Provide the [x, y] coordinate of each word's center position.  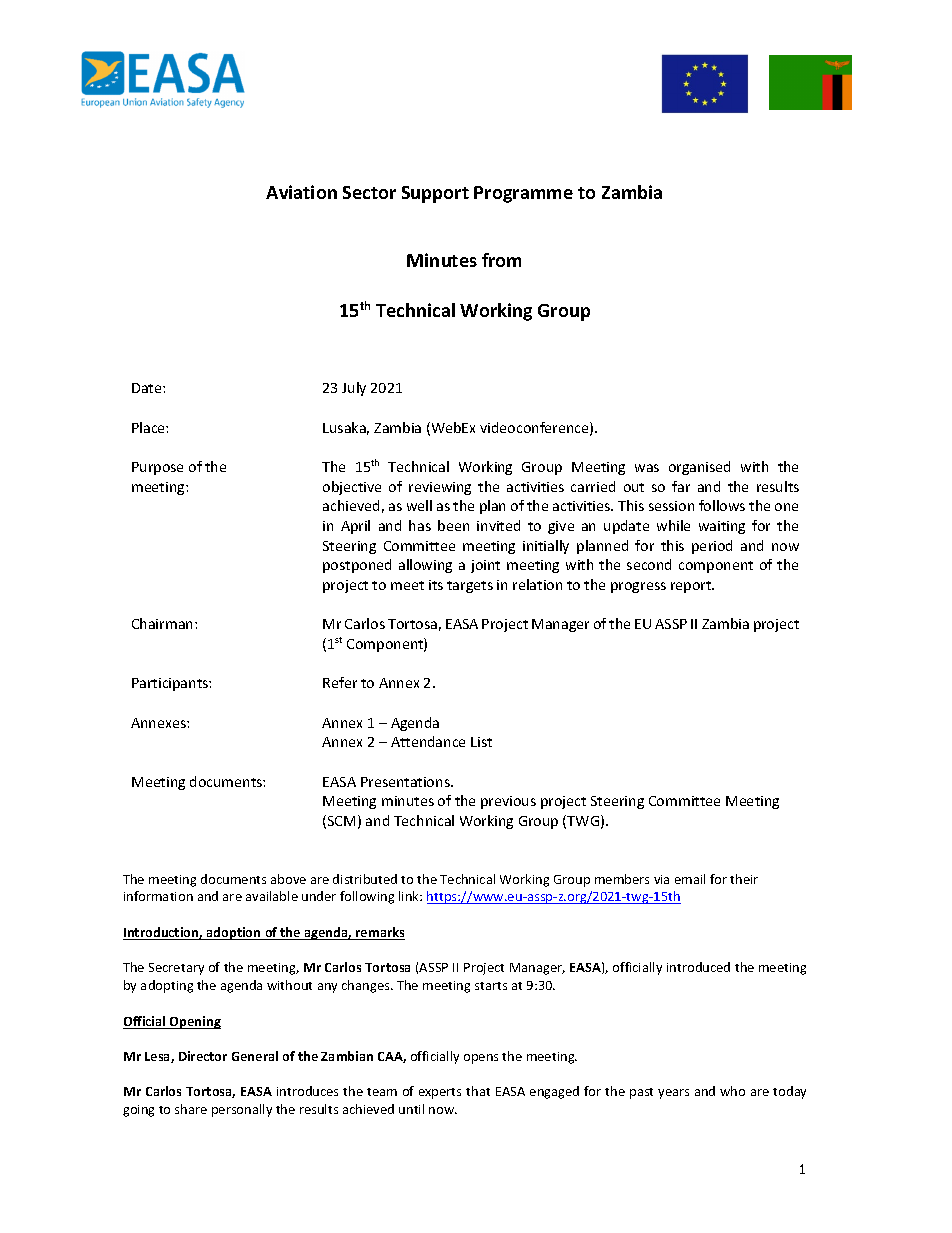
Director [203, 1056]
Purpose [157, 468]
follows [722, 505]
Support [435, 194]
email [690, 879]
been [453, 525]
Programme [523, 194]
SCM [341, 821]
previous [508, 802]
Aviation [301, 192]
